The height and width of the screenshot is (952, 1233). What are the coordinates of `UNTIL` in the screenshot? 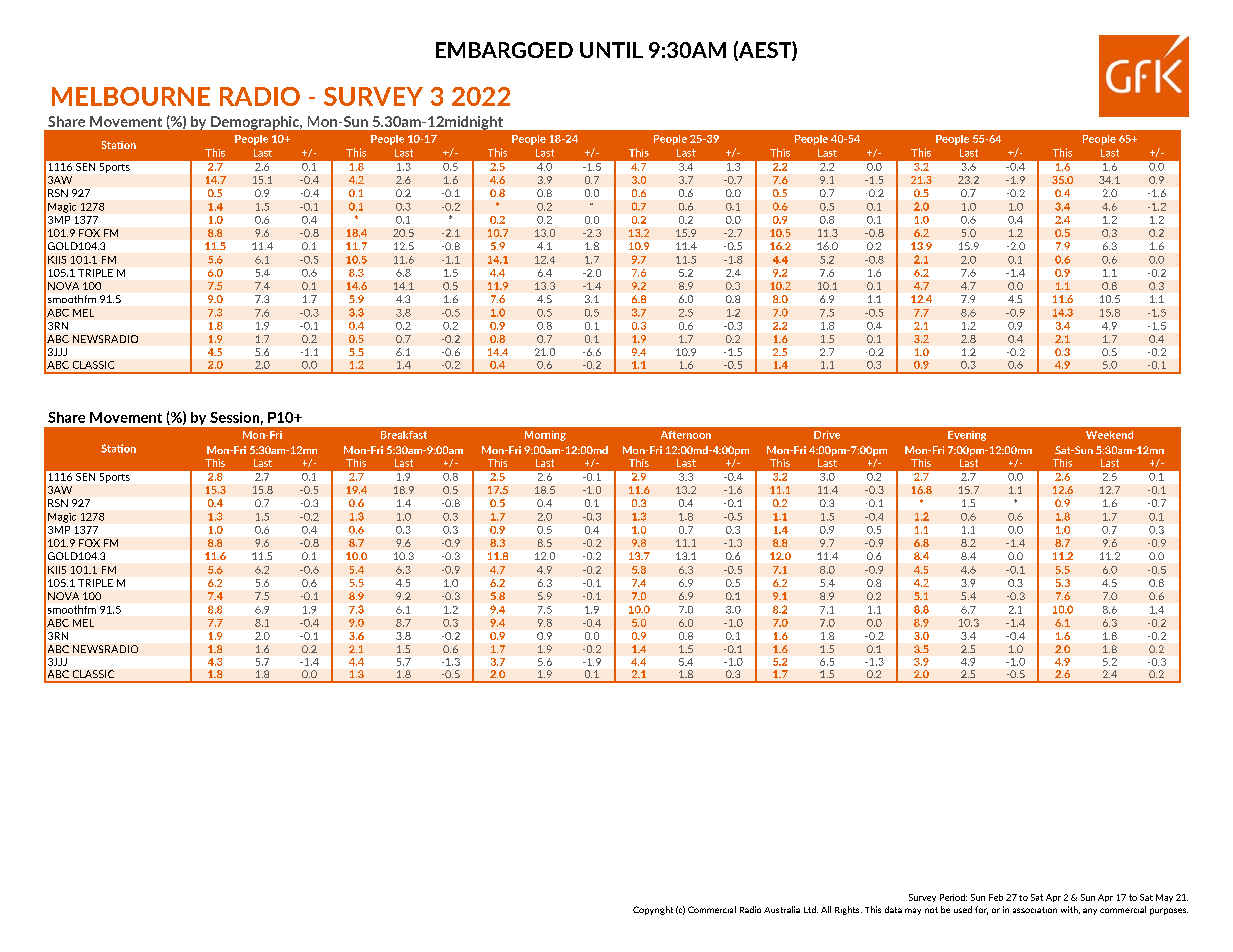 It's located at (611, 50).
